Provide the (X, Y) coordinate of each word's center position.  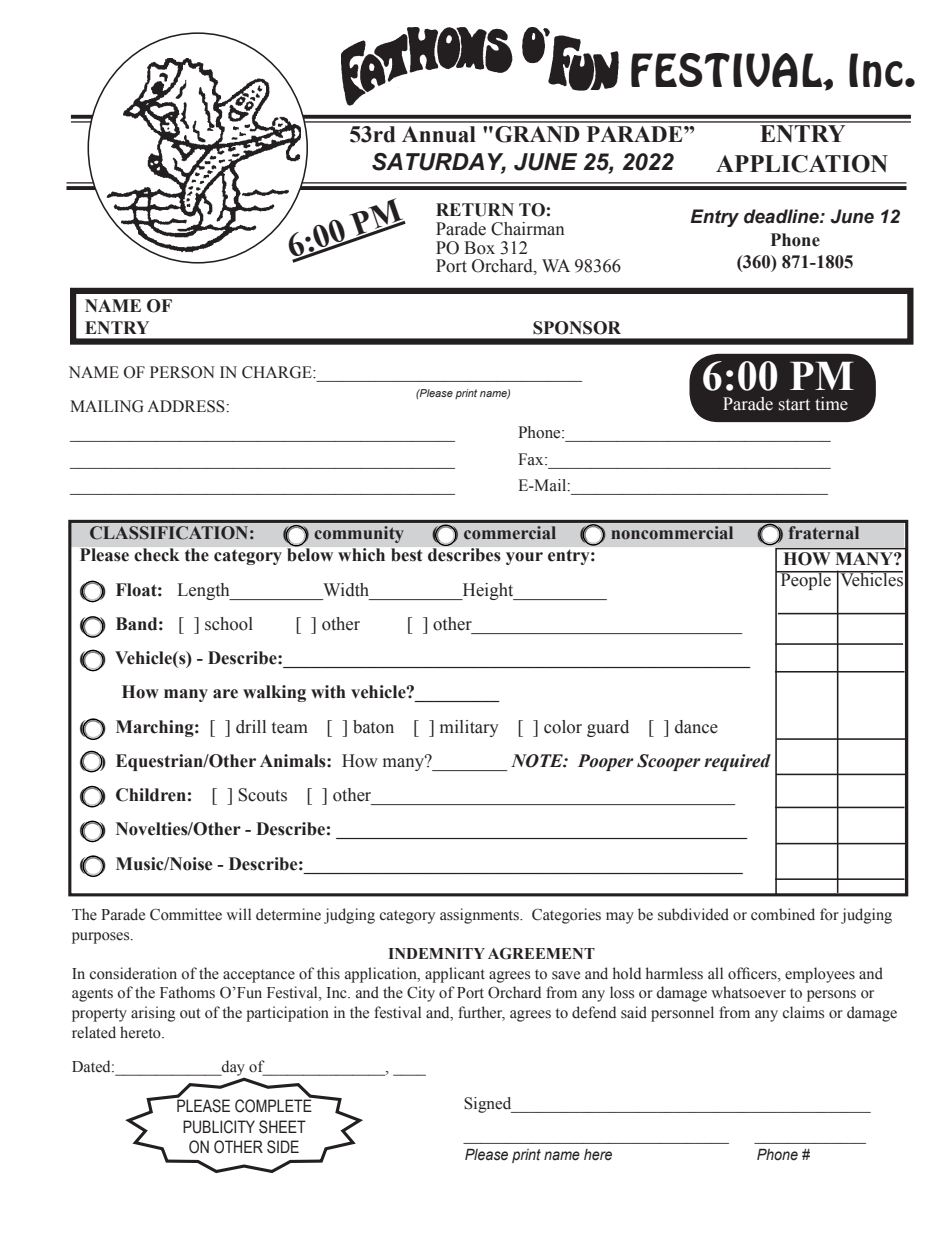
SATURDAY (439, 163)
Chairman (528, 229)
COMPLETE (274, 1105)
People (805, 580)
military (469, 728)
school (229, 624)
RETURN (475, 210)
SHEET (282, 1127)
